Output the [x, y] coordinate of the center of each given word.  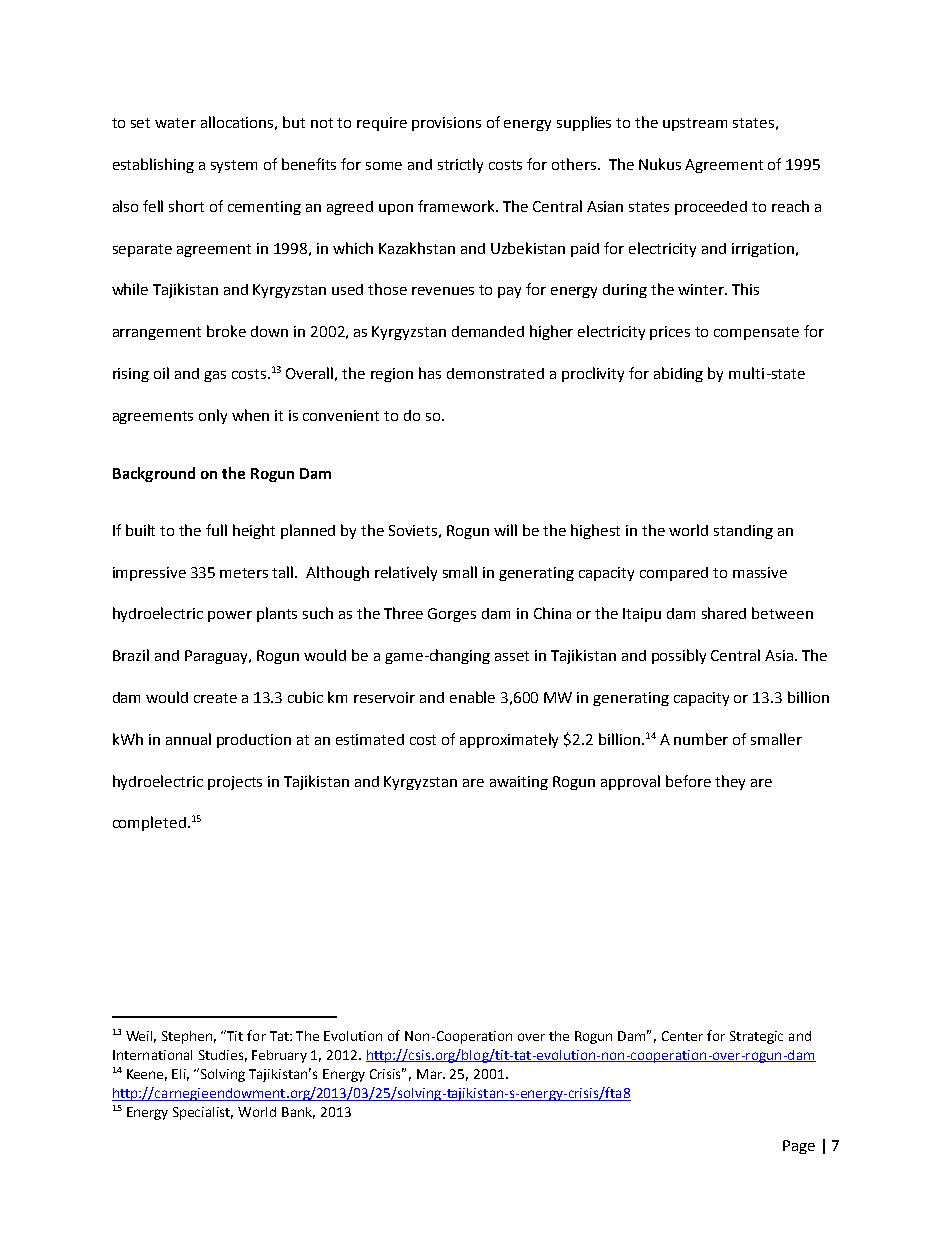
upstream [695, 124]
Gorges [452, 615]
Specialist [203, 1113]
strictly [460, 165]
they [730, 782]
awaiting [519, 783]
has [430, 373]
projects [235, 783]
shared [724, 613]
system [234, 166]
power [230, 616]
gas [215, 376]
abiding [678, 374]
